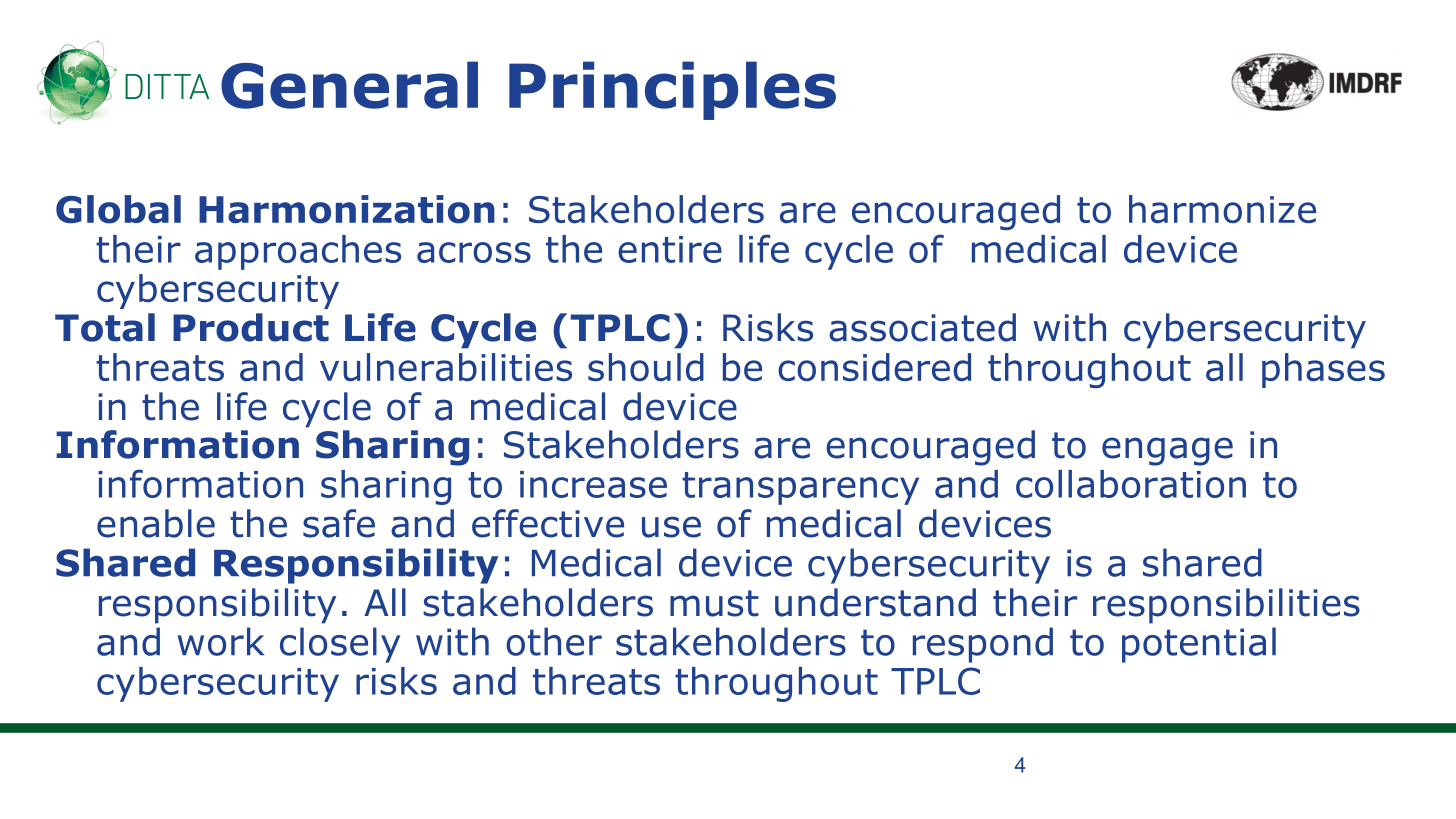 This screenshot has width=1456, height=819. What do you see at coordinates (349, 85) in the screenshot?
I see `General` at bounding box center [349, 85].
